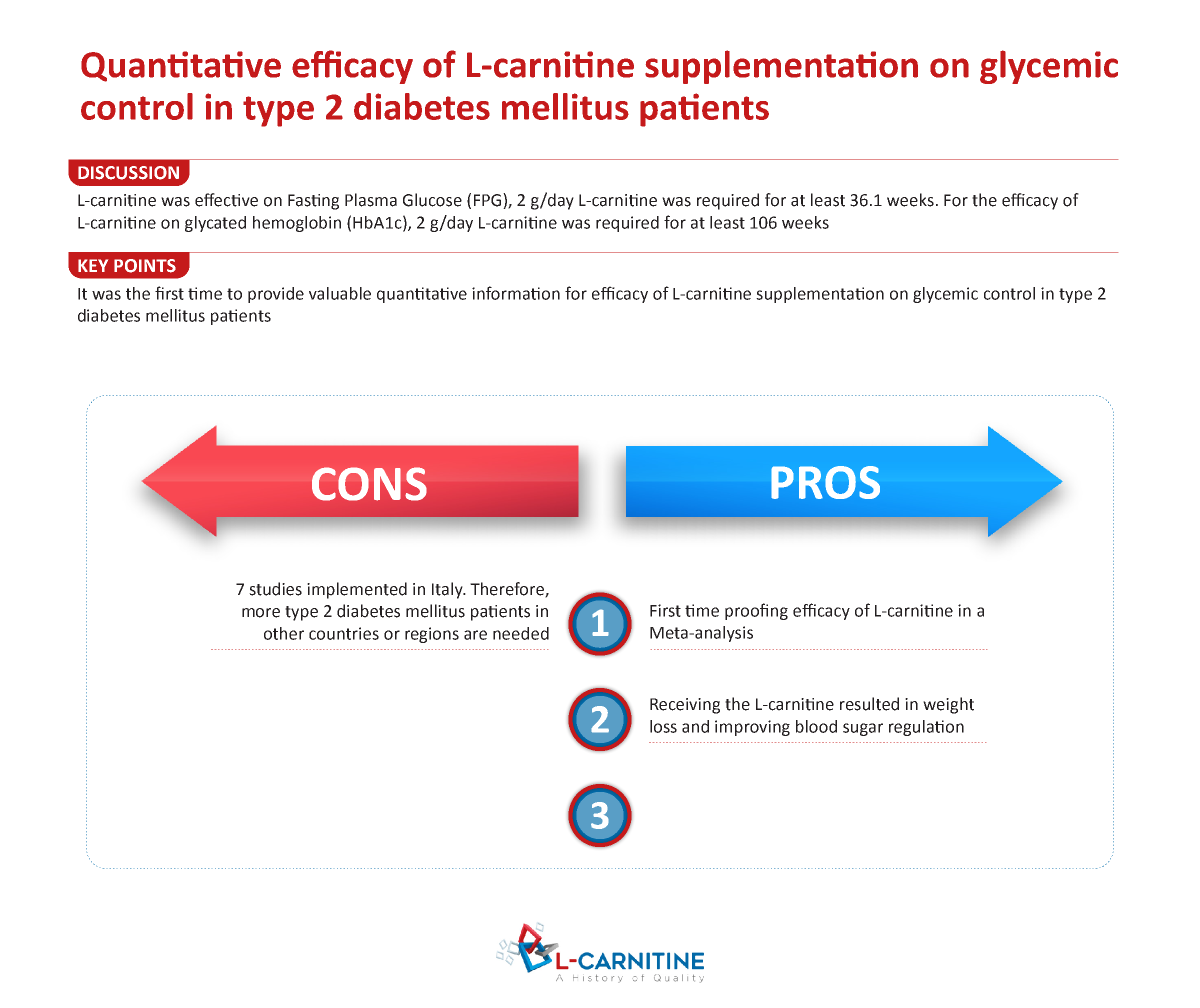 The width and height of the screenshot is (1200, 1008). Describe the element at coordinates (276, 295) in the screenshot. I see `provide` at that location.
